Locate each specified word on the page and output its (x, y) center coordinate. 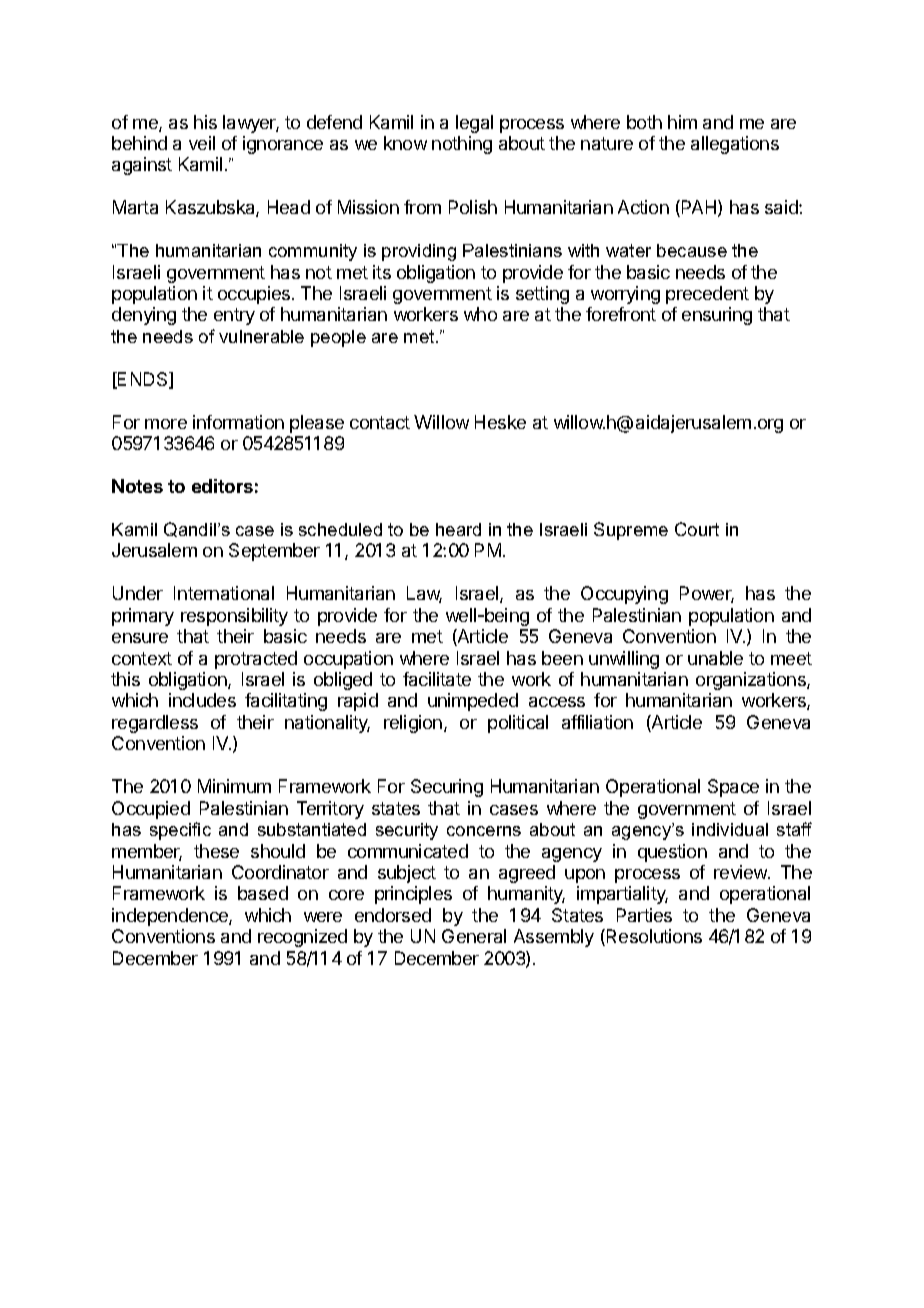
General (474, 936)
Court (697, 529)
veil (202, 143)
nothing (462, 145)
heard (458, 529)
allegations (735, 145)
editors (222, 486)
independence (171, 917)
